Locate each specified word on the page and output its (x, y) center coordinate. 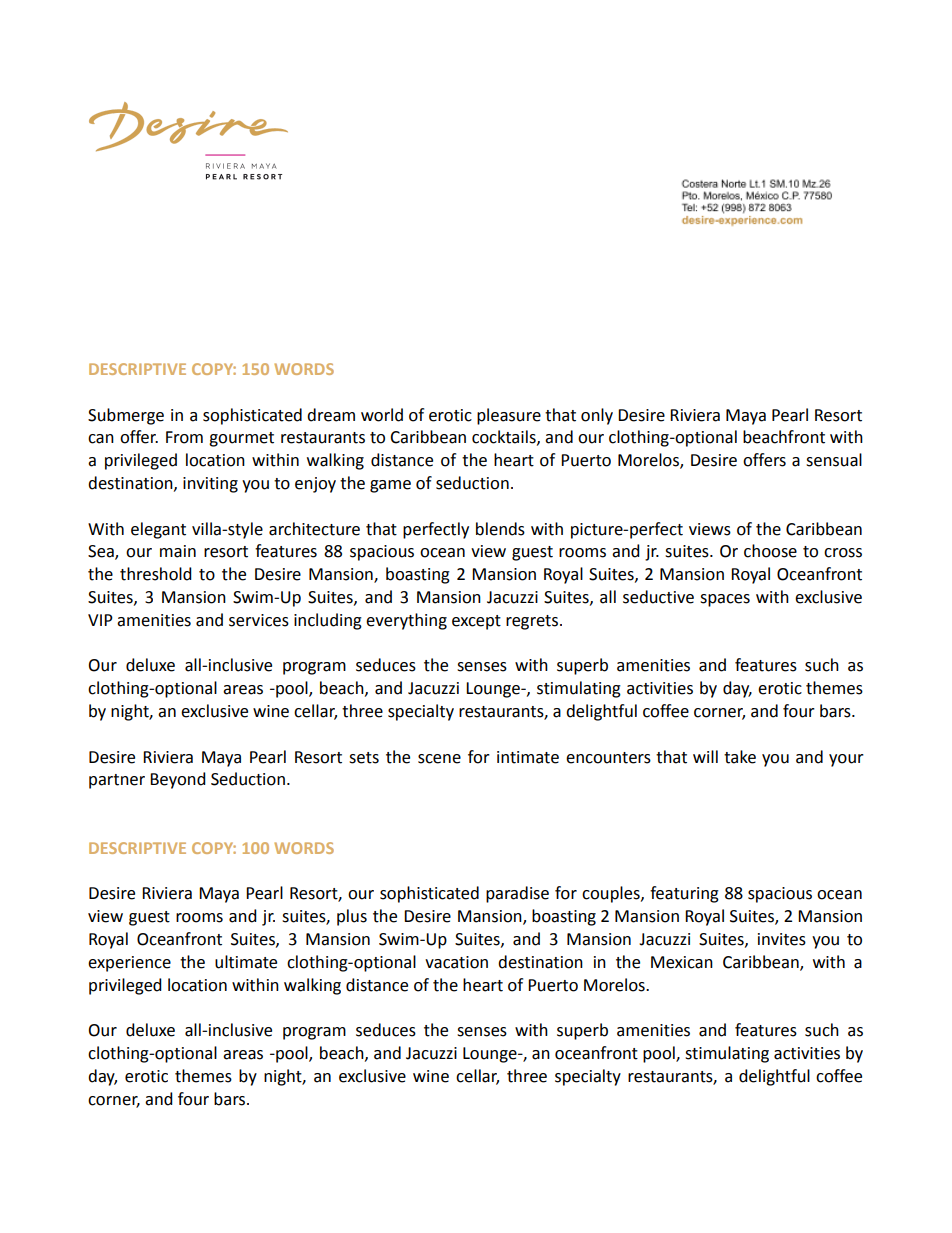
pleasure (509, 416)
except (476, 622)
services (259, 620)
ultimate (246, 962)
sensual (834, 460)
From (184, 437)
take (740, 757)
